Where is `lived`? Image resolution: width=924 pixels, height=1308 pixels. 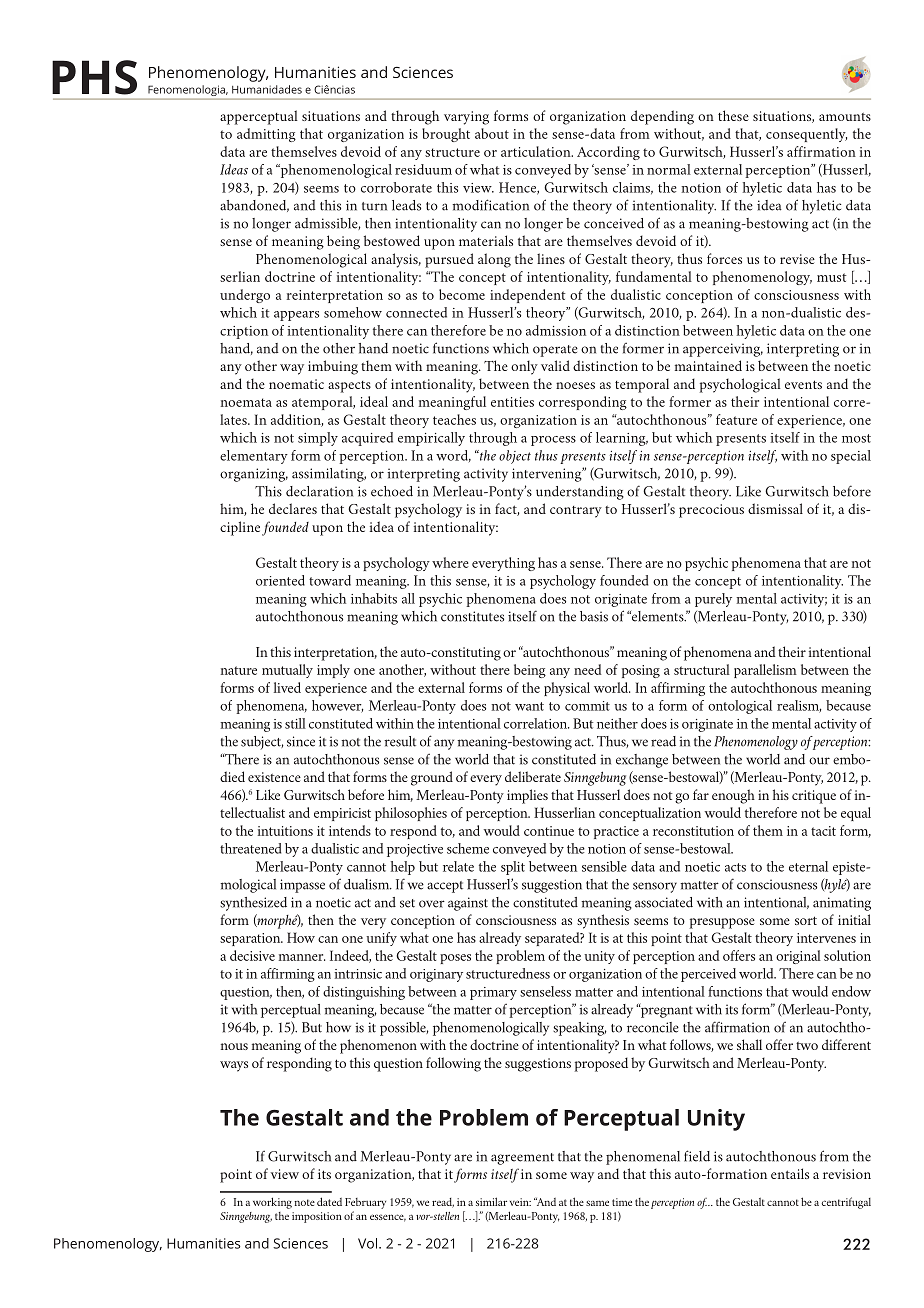 lived is located at coordinates (287, 687).
